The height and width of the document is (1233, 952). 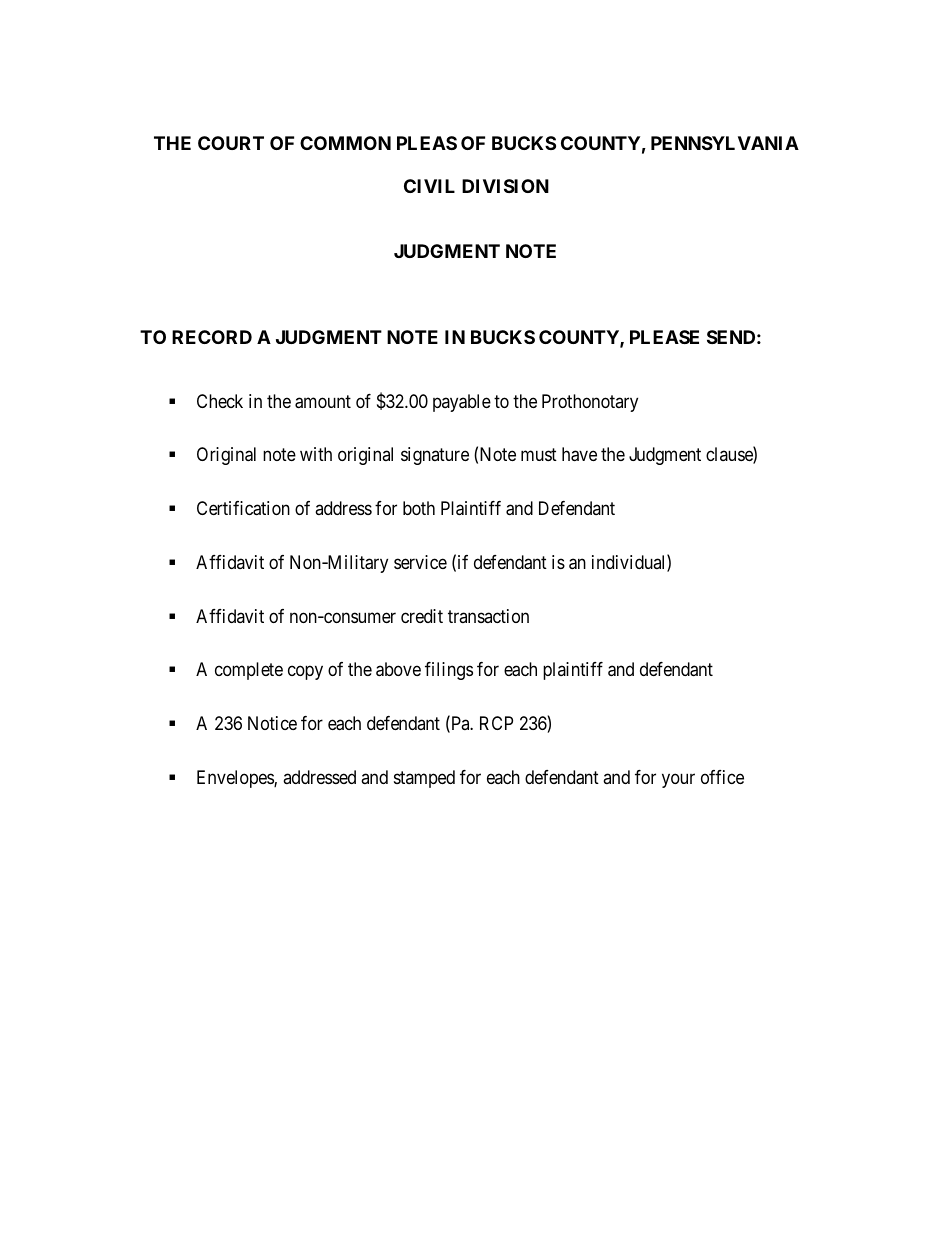 I want to click on DIVISION, so click(x=505, y=186).
